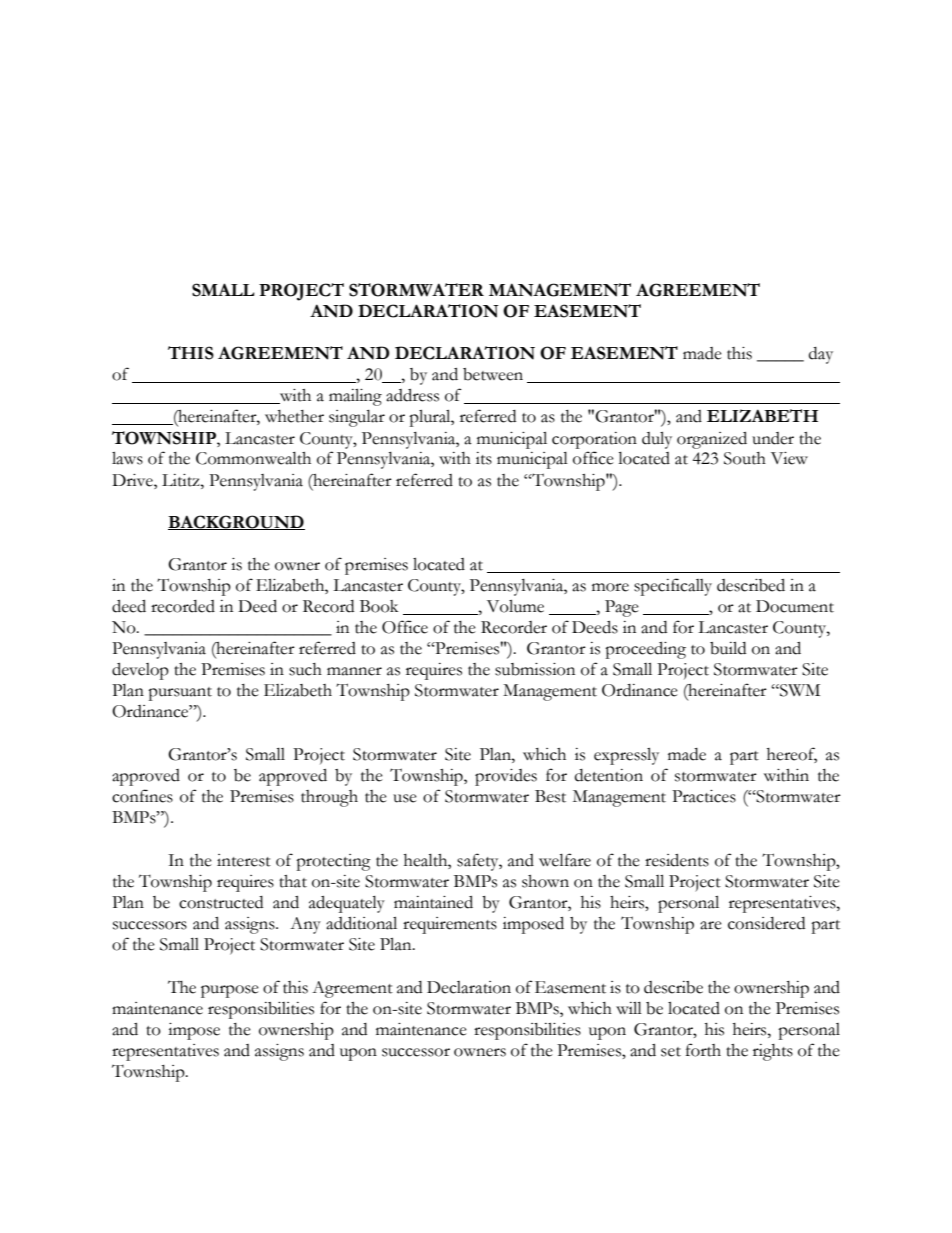 This page has width=952, height=1233. I want to click on Practices, so click(704, 796).
